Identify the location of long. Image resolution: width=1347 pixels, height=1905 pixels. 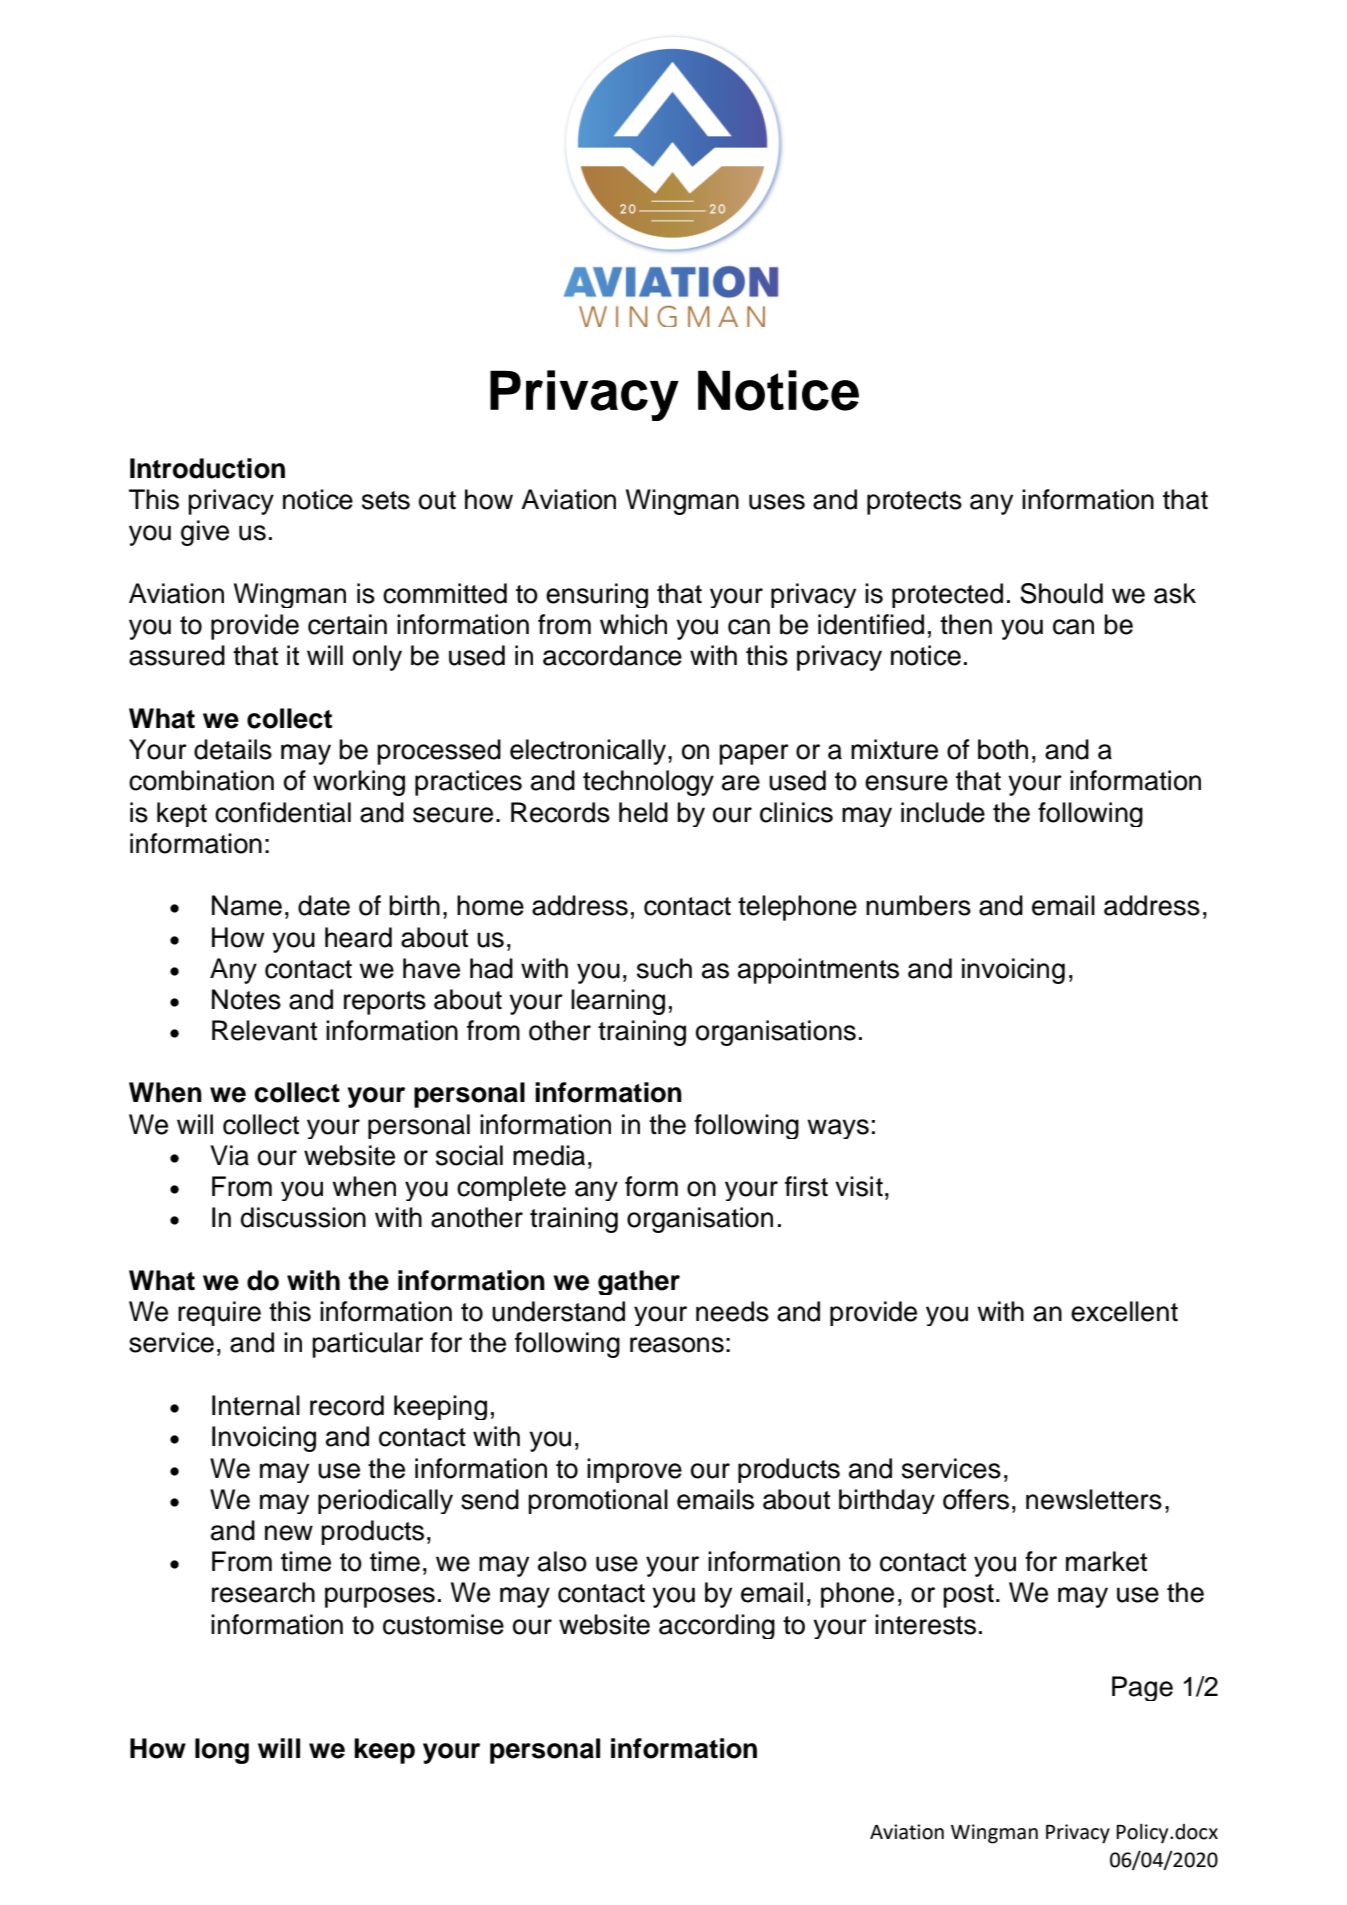
(222, 1751).
